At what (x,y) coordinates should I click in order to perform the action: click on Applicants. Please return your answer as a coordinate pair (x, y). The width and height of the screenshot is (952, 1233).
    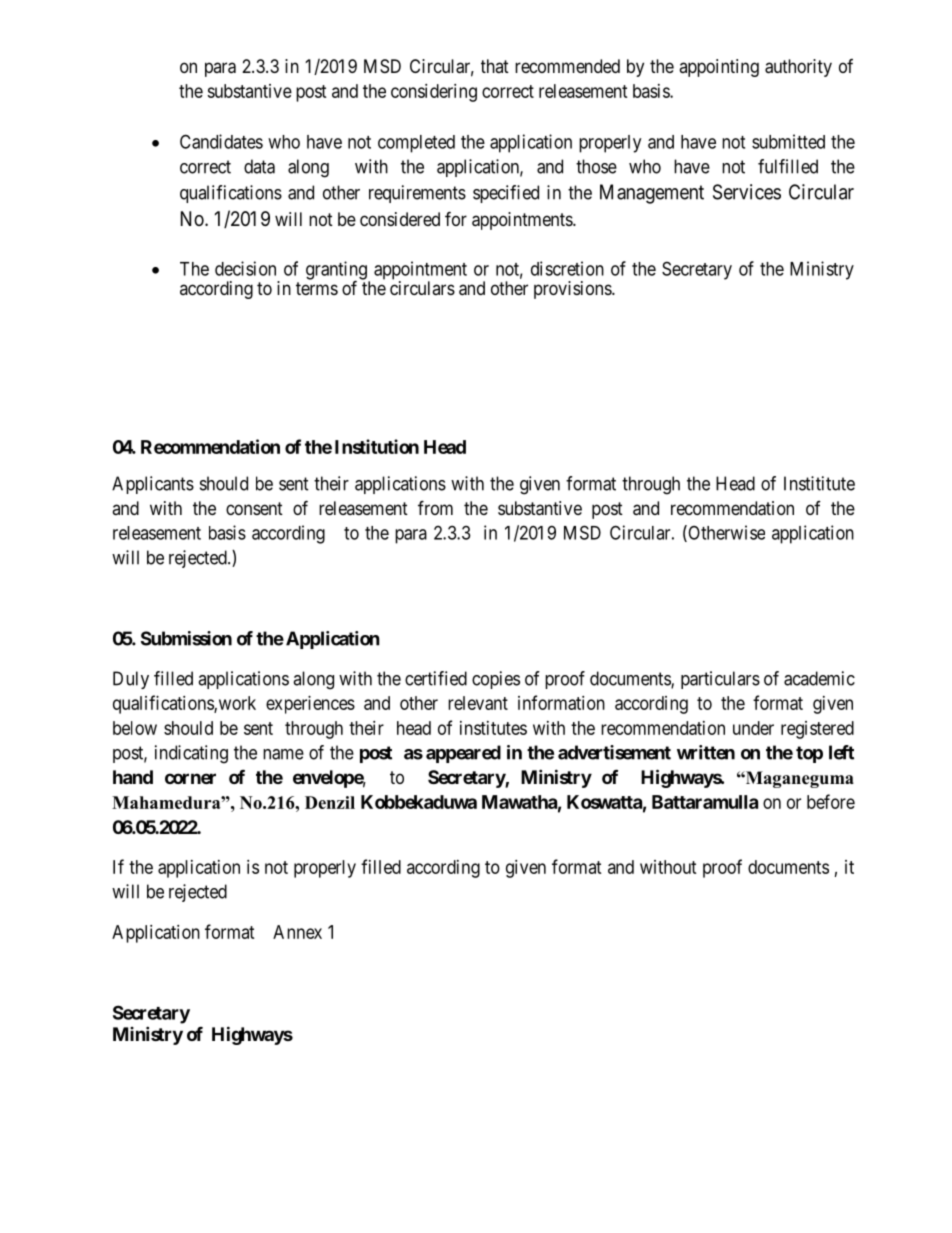
    Looking at the image, I should click on (153, 485).
